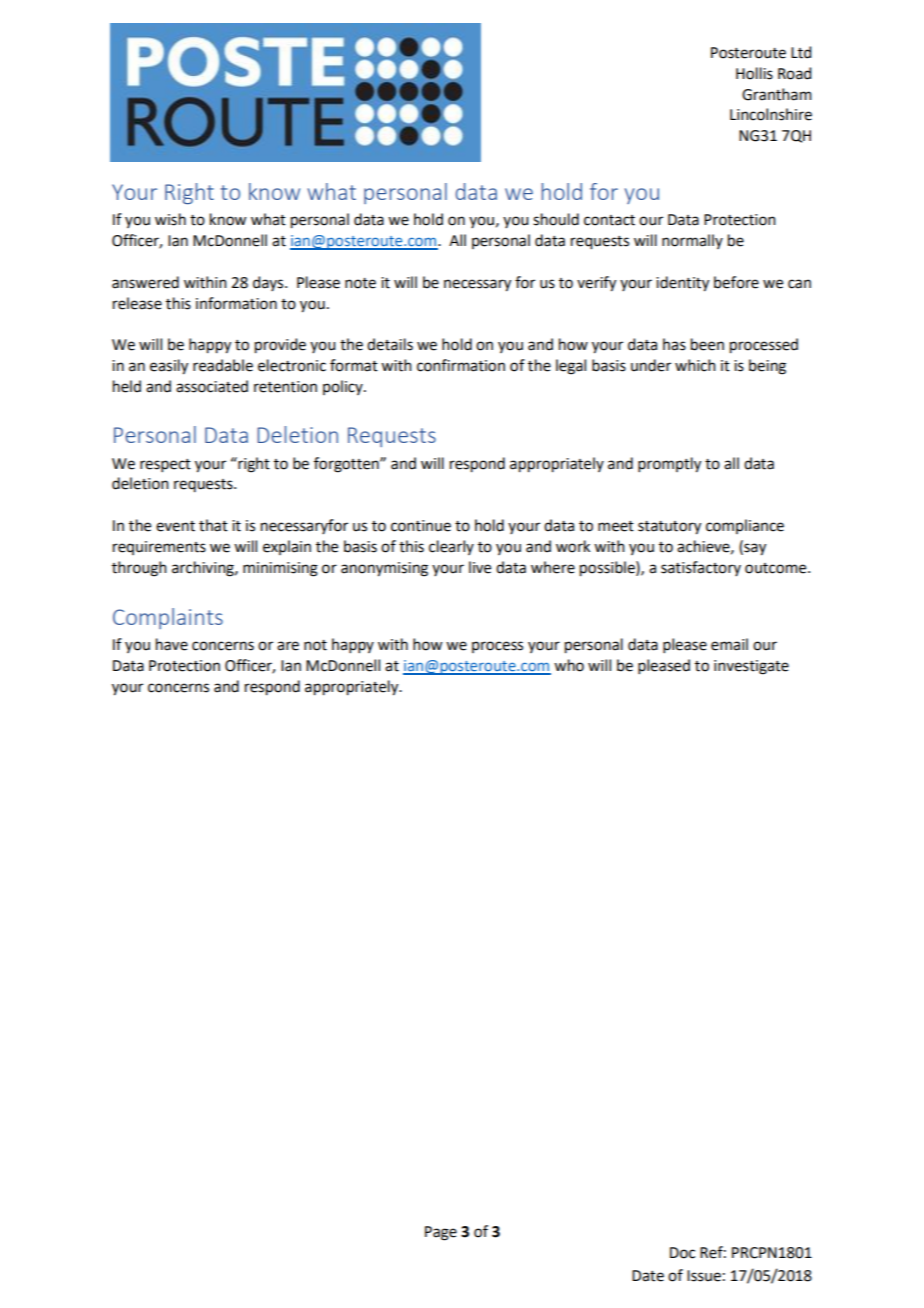  I want to click on respect, so click(165, 465).
